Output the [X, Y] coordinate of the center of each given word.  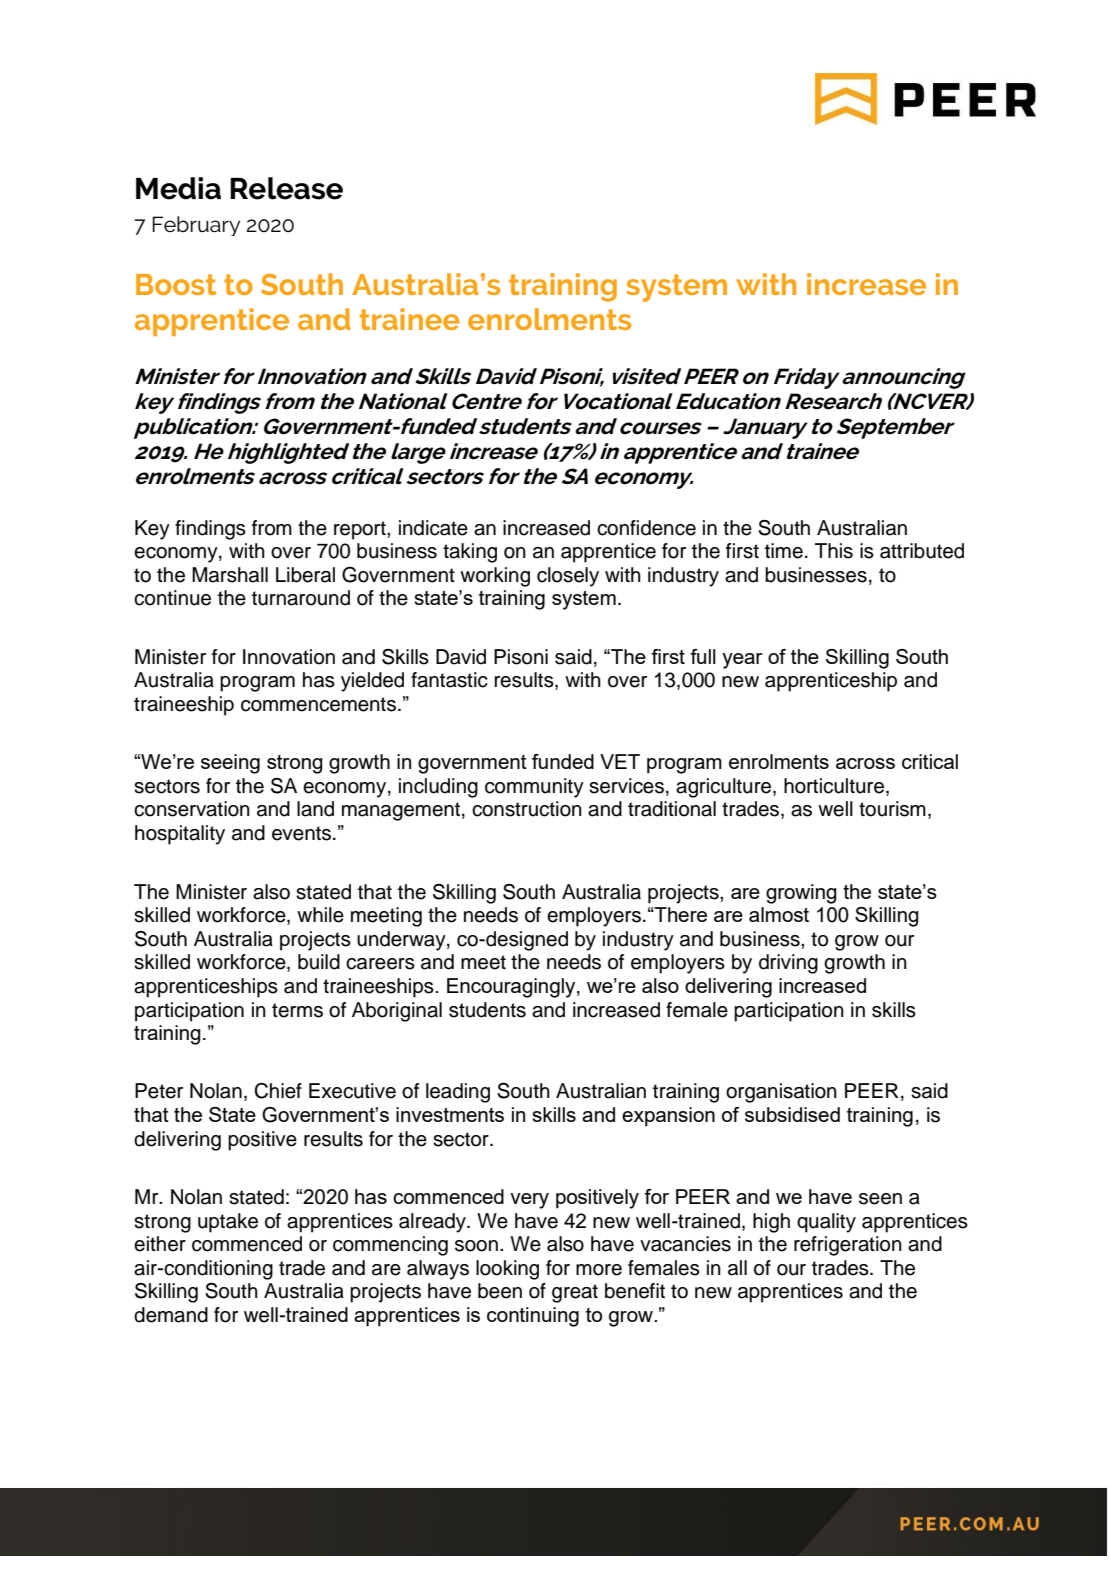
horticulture [835, 787]
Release [286, 188]
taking [470, 553]
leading [458, 1093]
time [784, 551]
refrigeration [848, 1246]
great [575, 1293]
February [196, 226]
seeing [230, 764]
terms [297, 1010]
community [534, 788]
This [834, 551]
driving [788, 964]
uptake [228, 1223]
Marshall [230, 575]
